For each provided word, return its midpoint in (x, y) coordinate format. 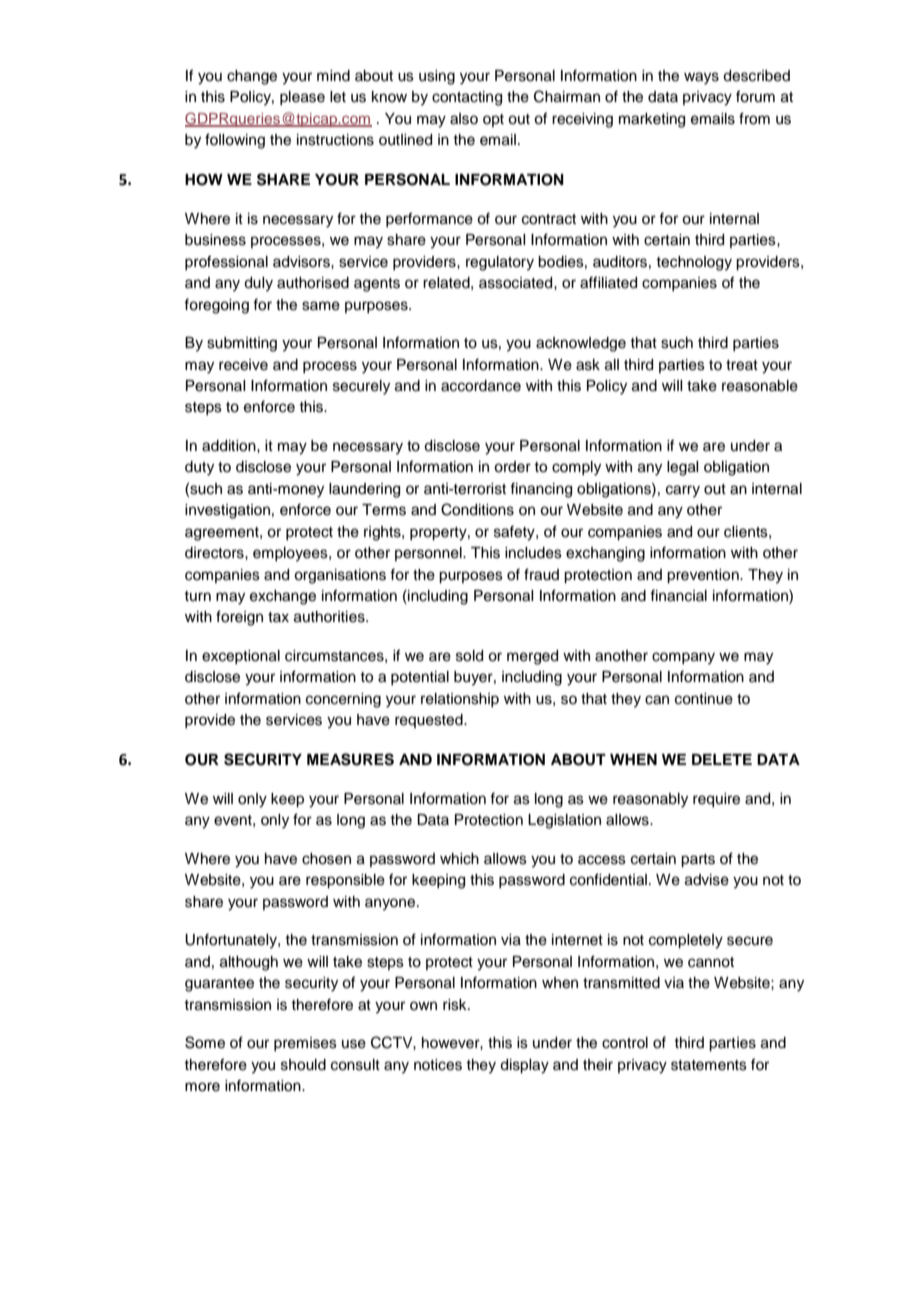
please (302, 98)
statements (709, 1065)
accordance (481, 386)
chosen (326, 859)
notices (438, 1065)
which (459, 859)
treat (742, 365)
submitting (242, 344)
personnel (429, 554)
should (303, 1065)
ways (701, 78)
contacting (467, 98)
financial (678, 595)
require (716, 800)
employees (291, 554)
